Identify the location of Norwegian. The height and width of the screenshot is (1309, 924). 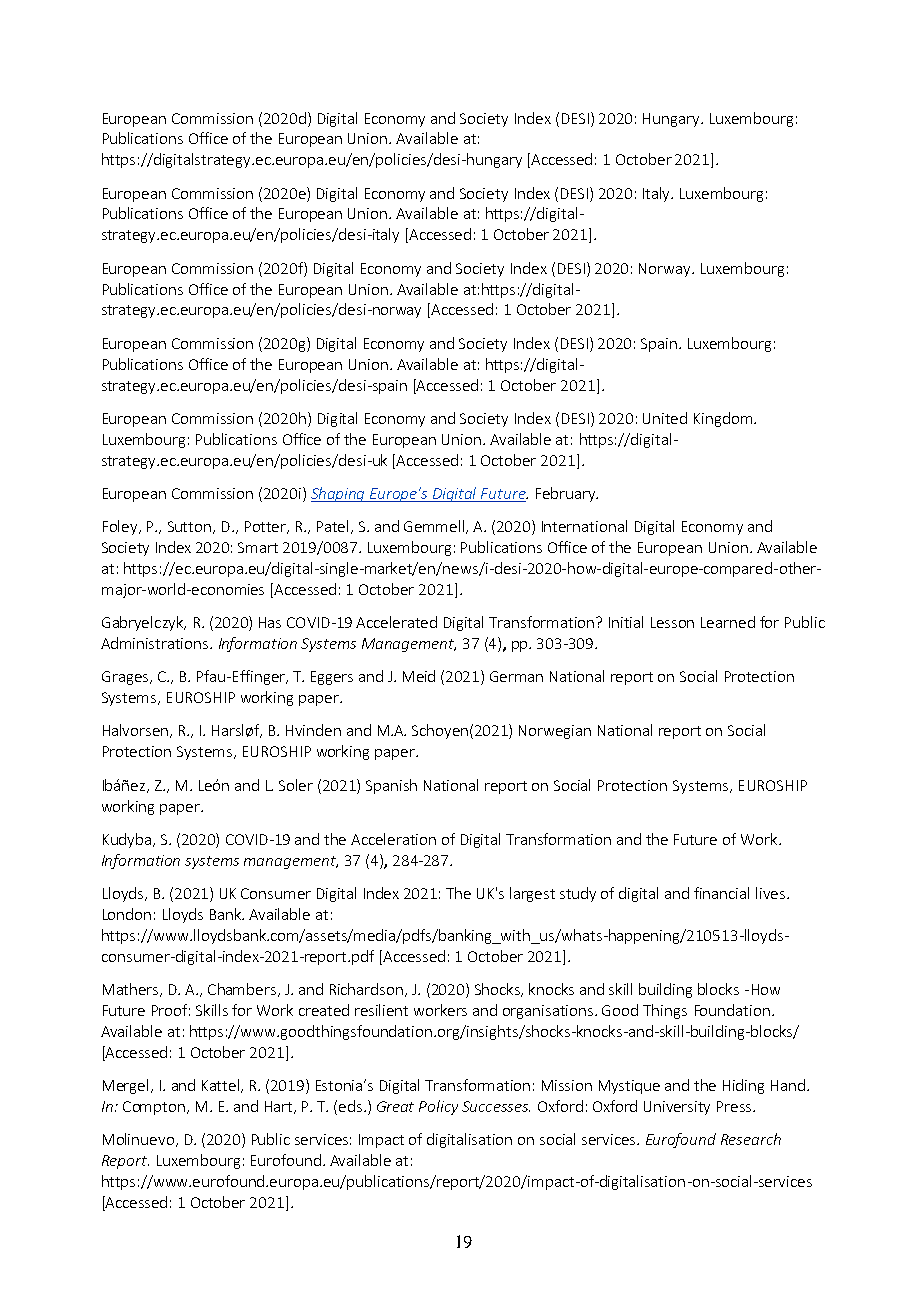
(555, 732).
